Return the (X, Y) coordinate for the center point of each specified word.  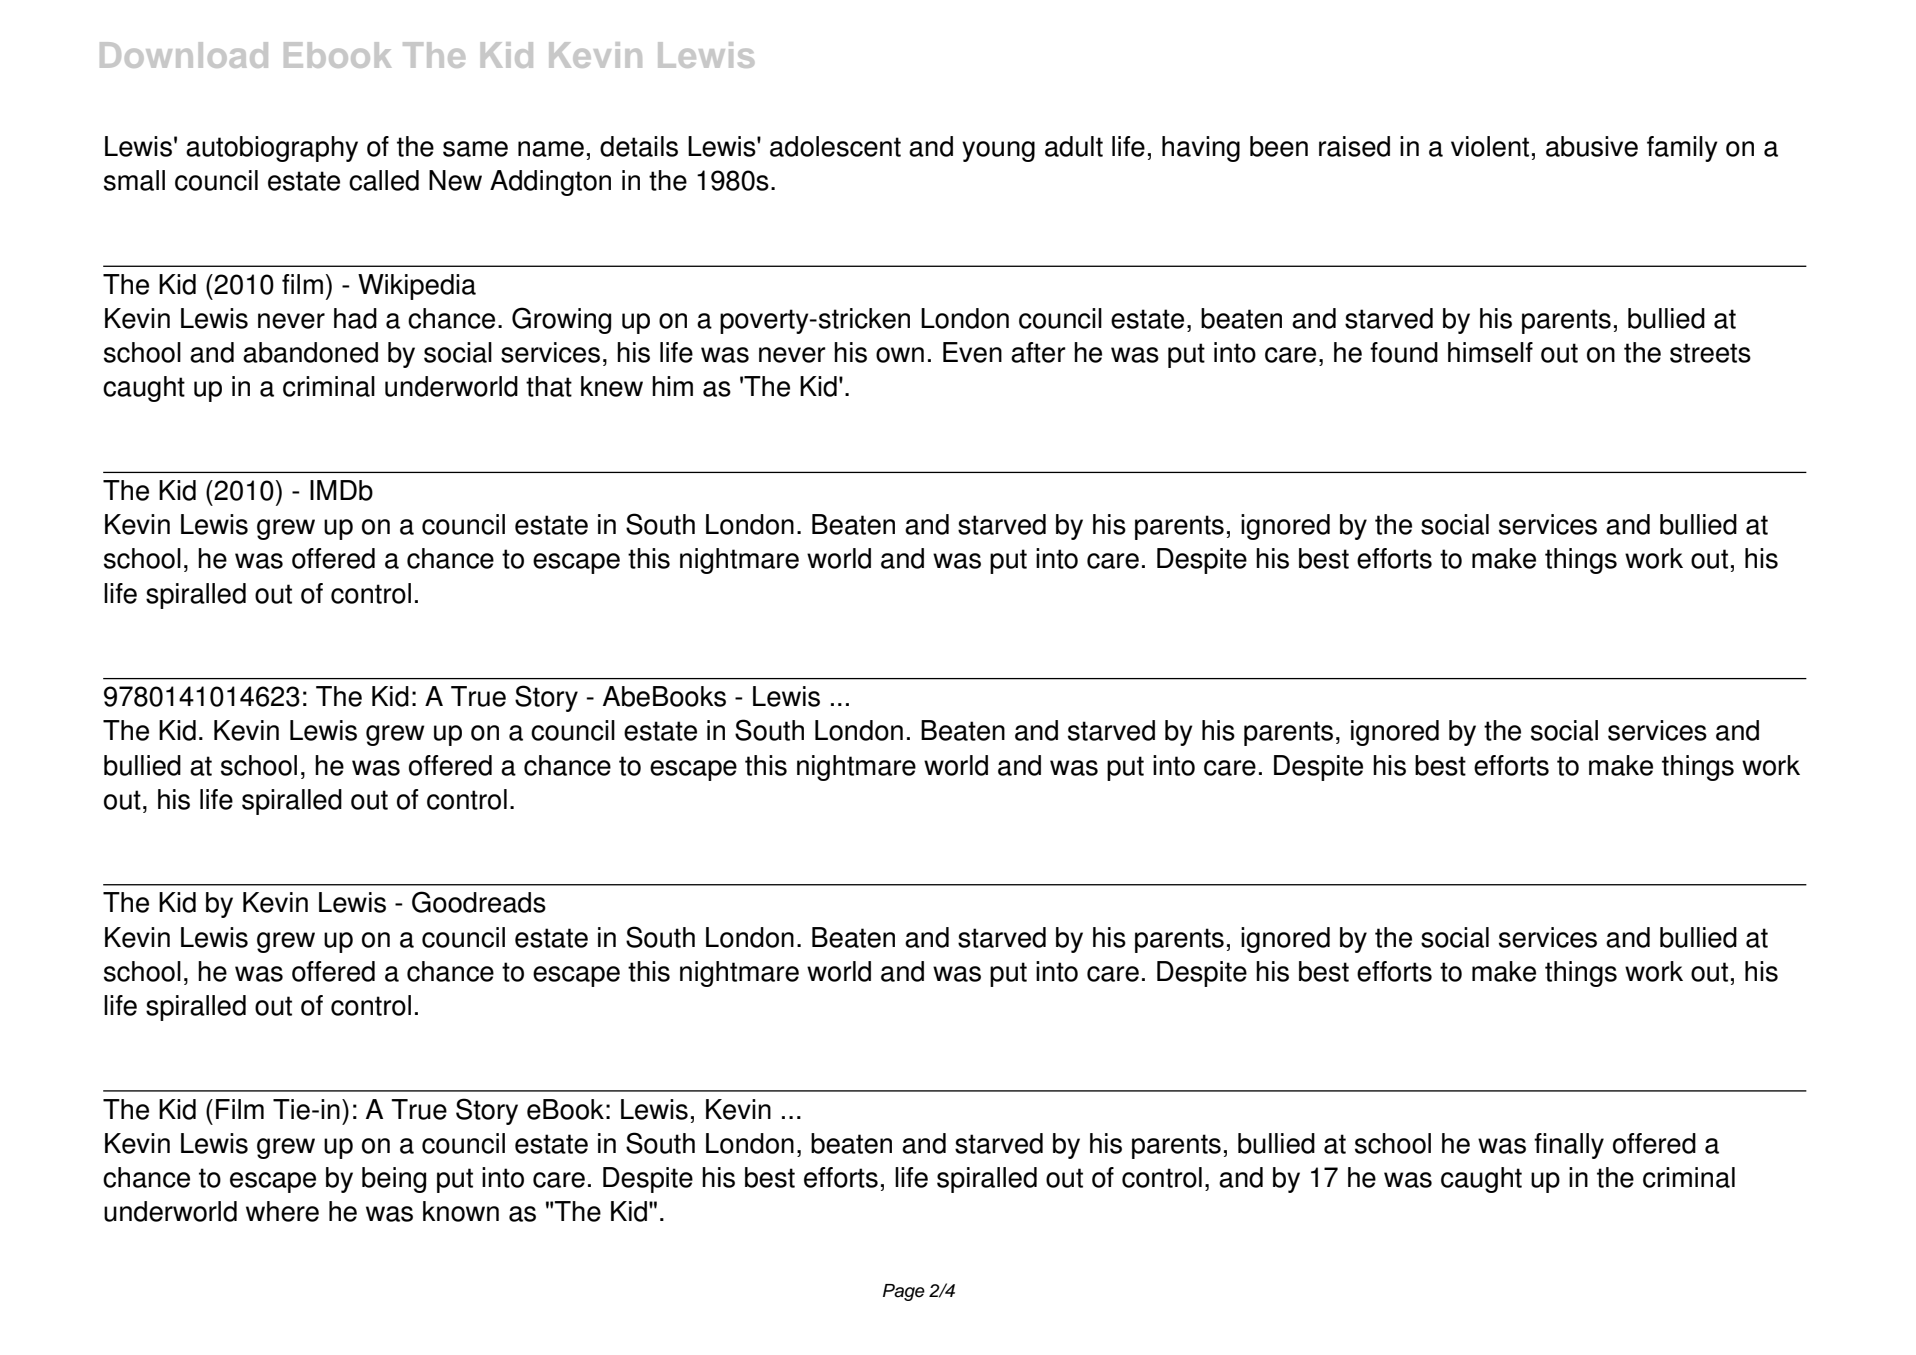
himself (1490, 352)
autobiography (272, 149)
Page (904, 1292)
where (282, 1211)
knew (612, 386)
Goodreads (479, 902)
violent (1490, 146)
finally (1569, 1146)
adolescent (835, 146)
